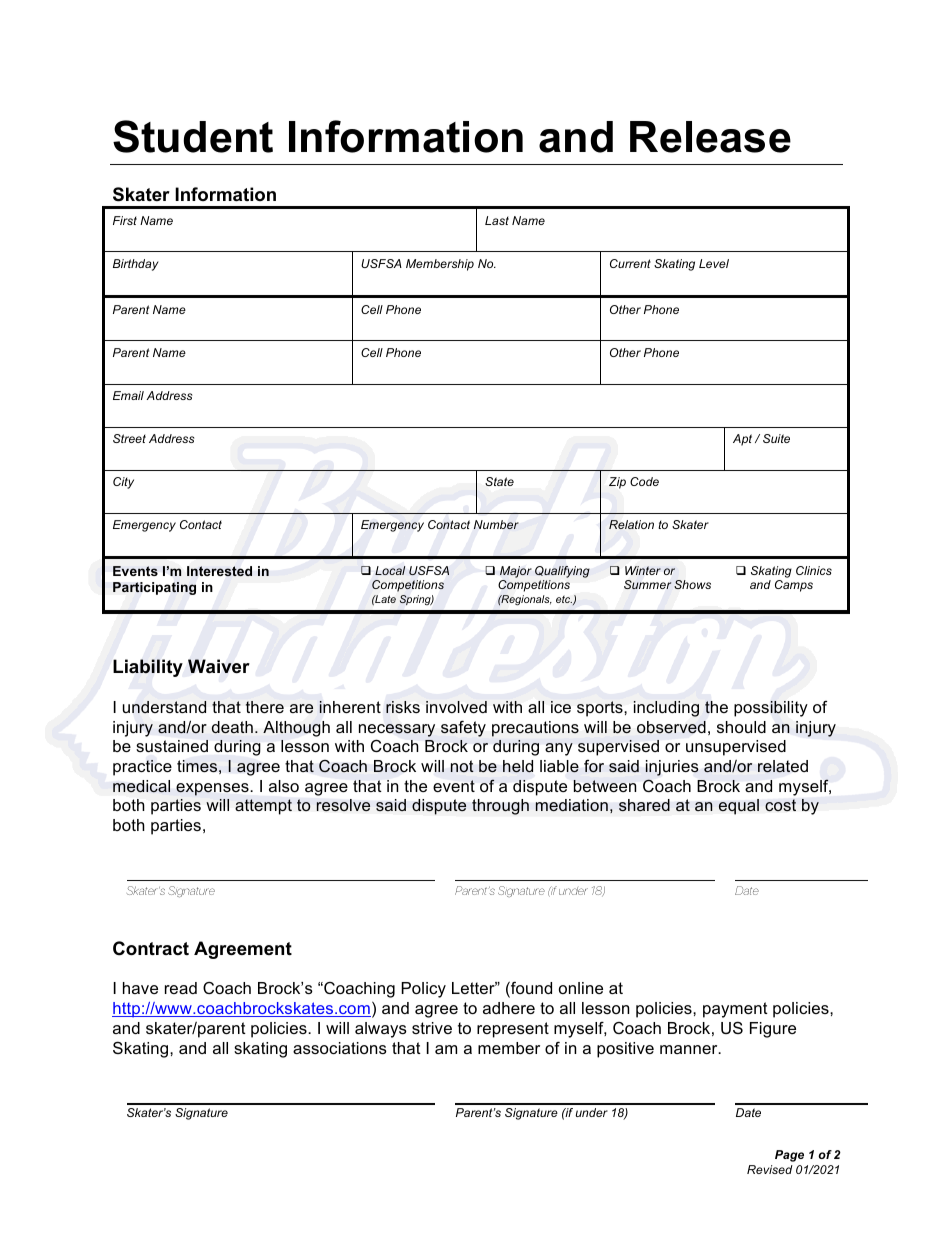 The height and width of the screenshot is (1233, 952). What do you see at coordinates (710, 137) in the screenshot?
I see `Release` at bounding box center [710, 137].
